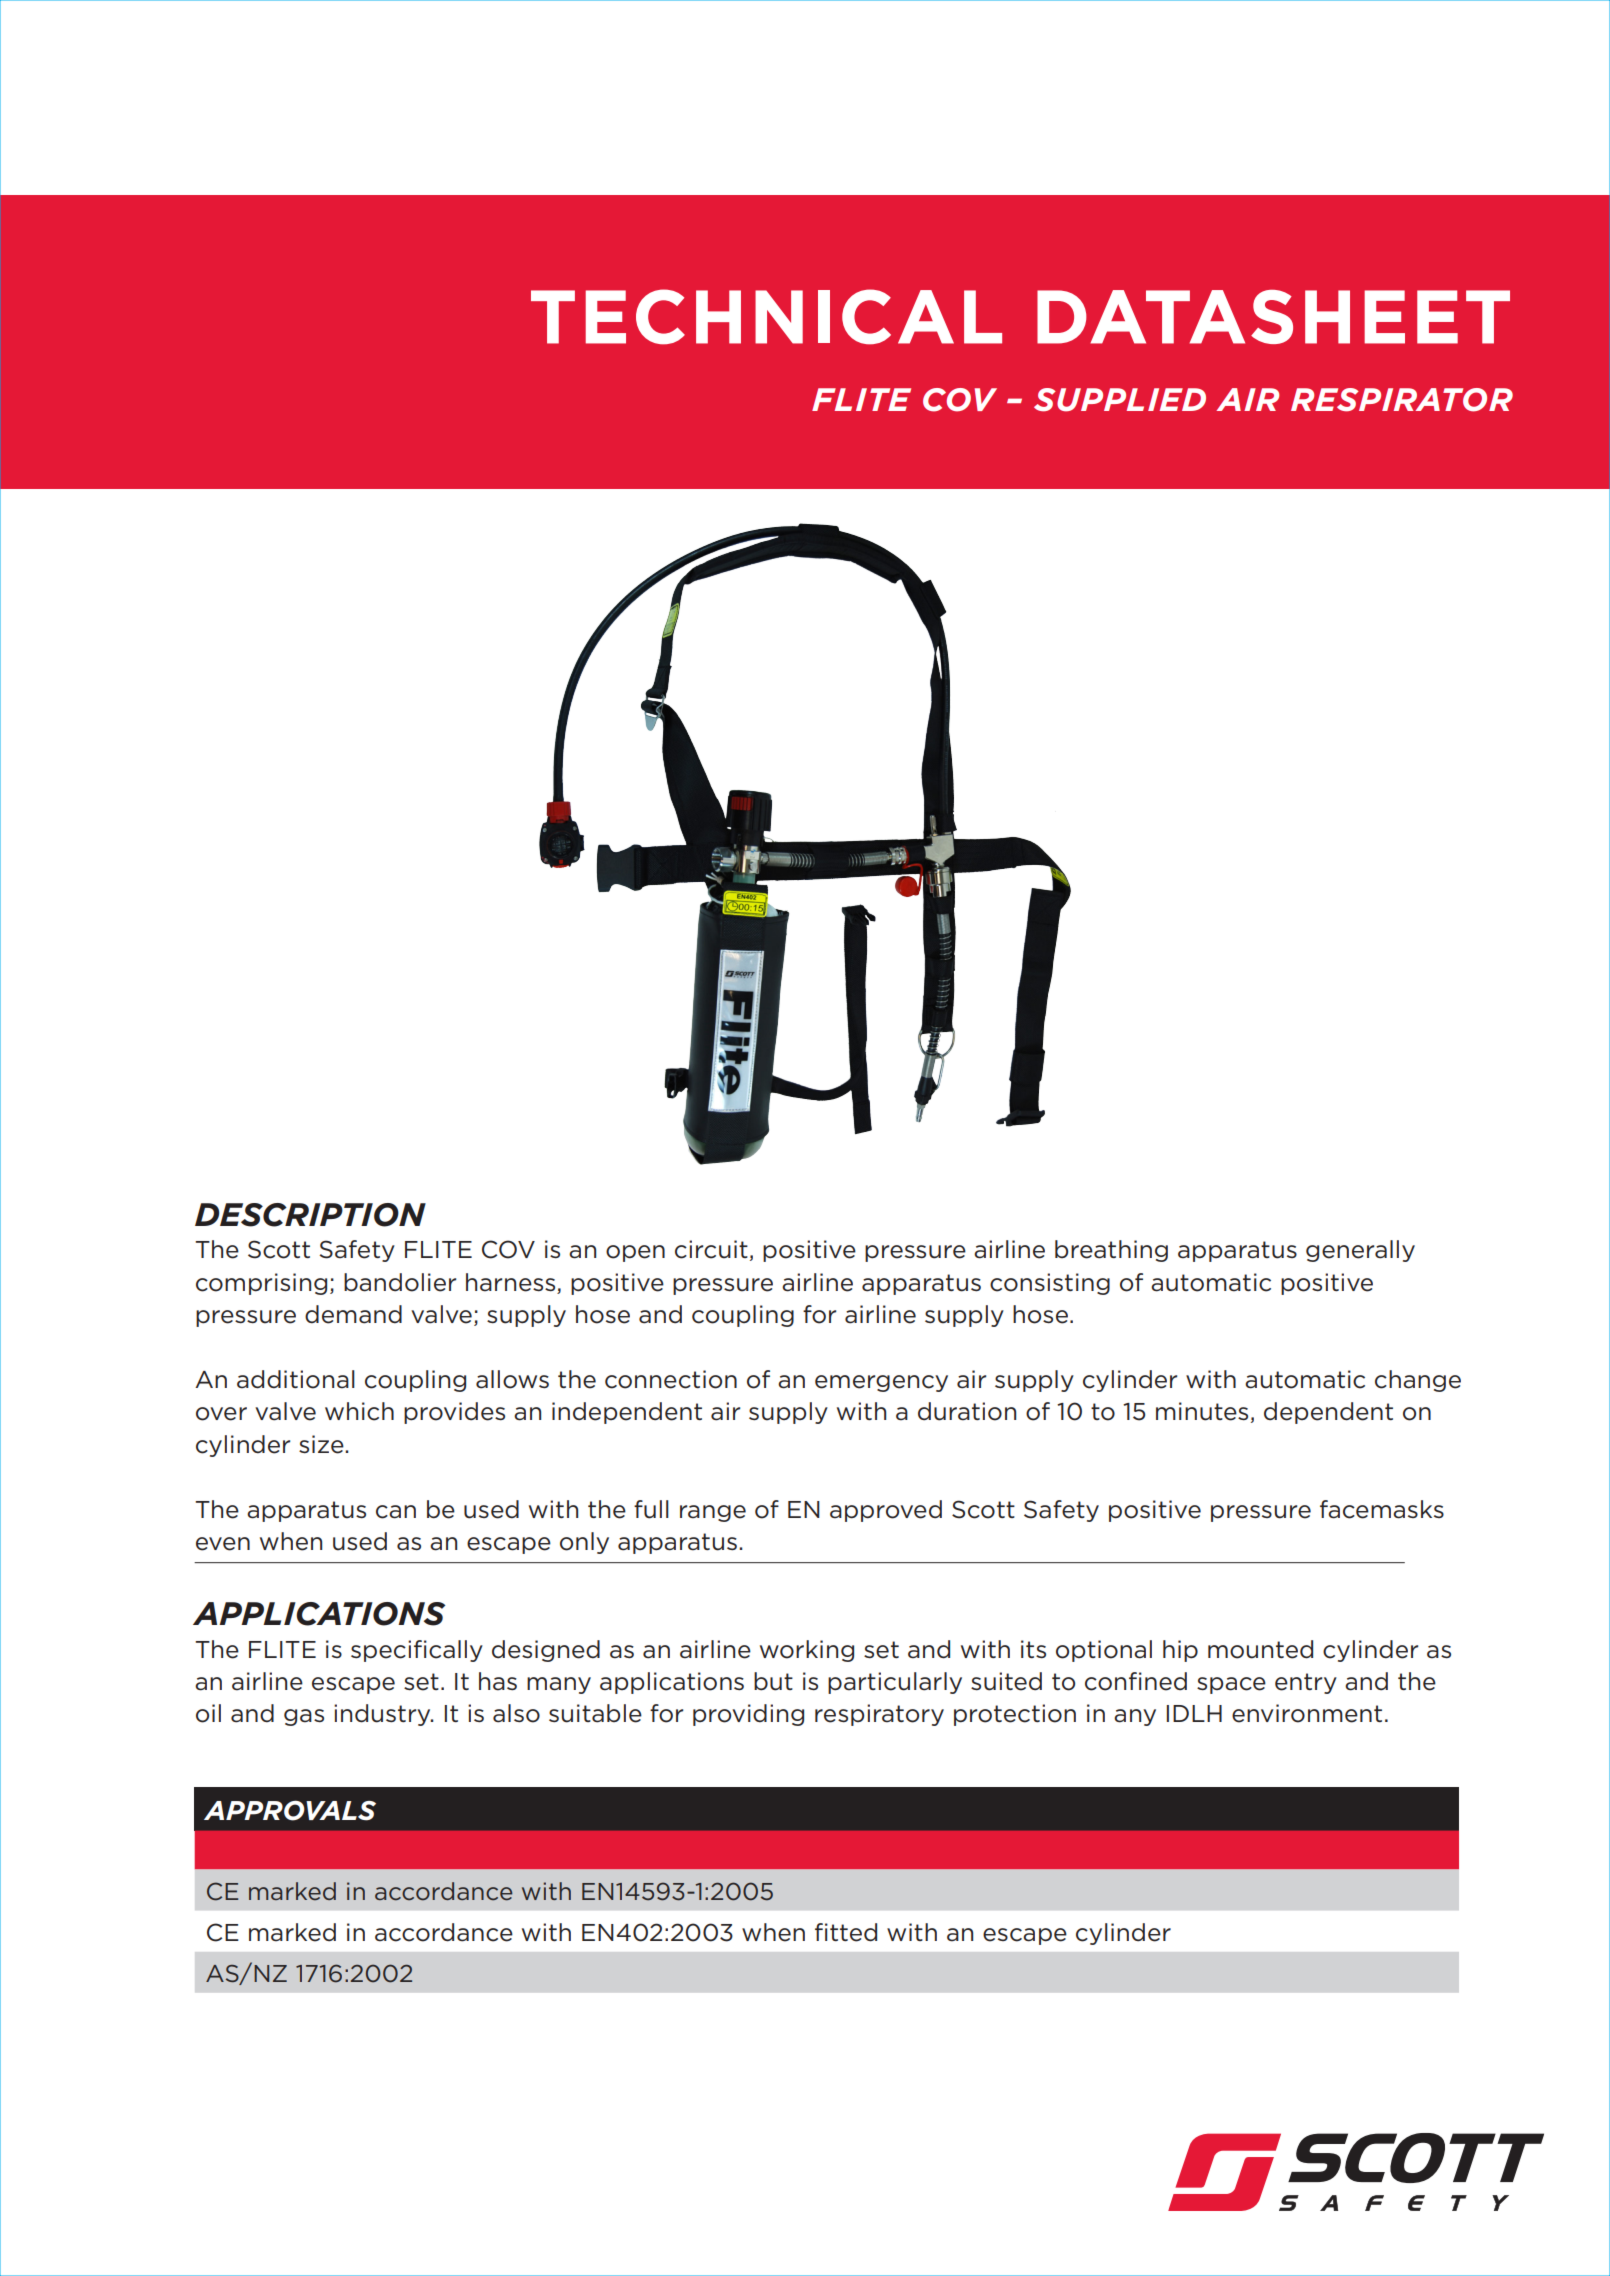 The width and height of the image is (1610, 2276). Describe the element at coordinates (766, 317) in the image. I see `TECHNICAL` at that location.
